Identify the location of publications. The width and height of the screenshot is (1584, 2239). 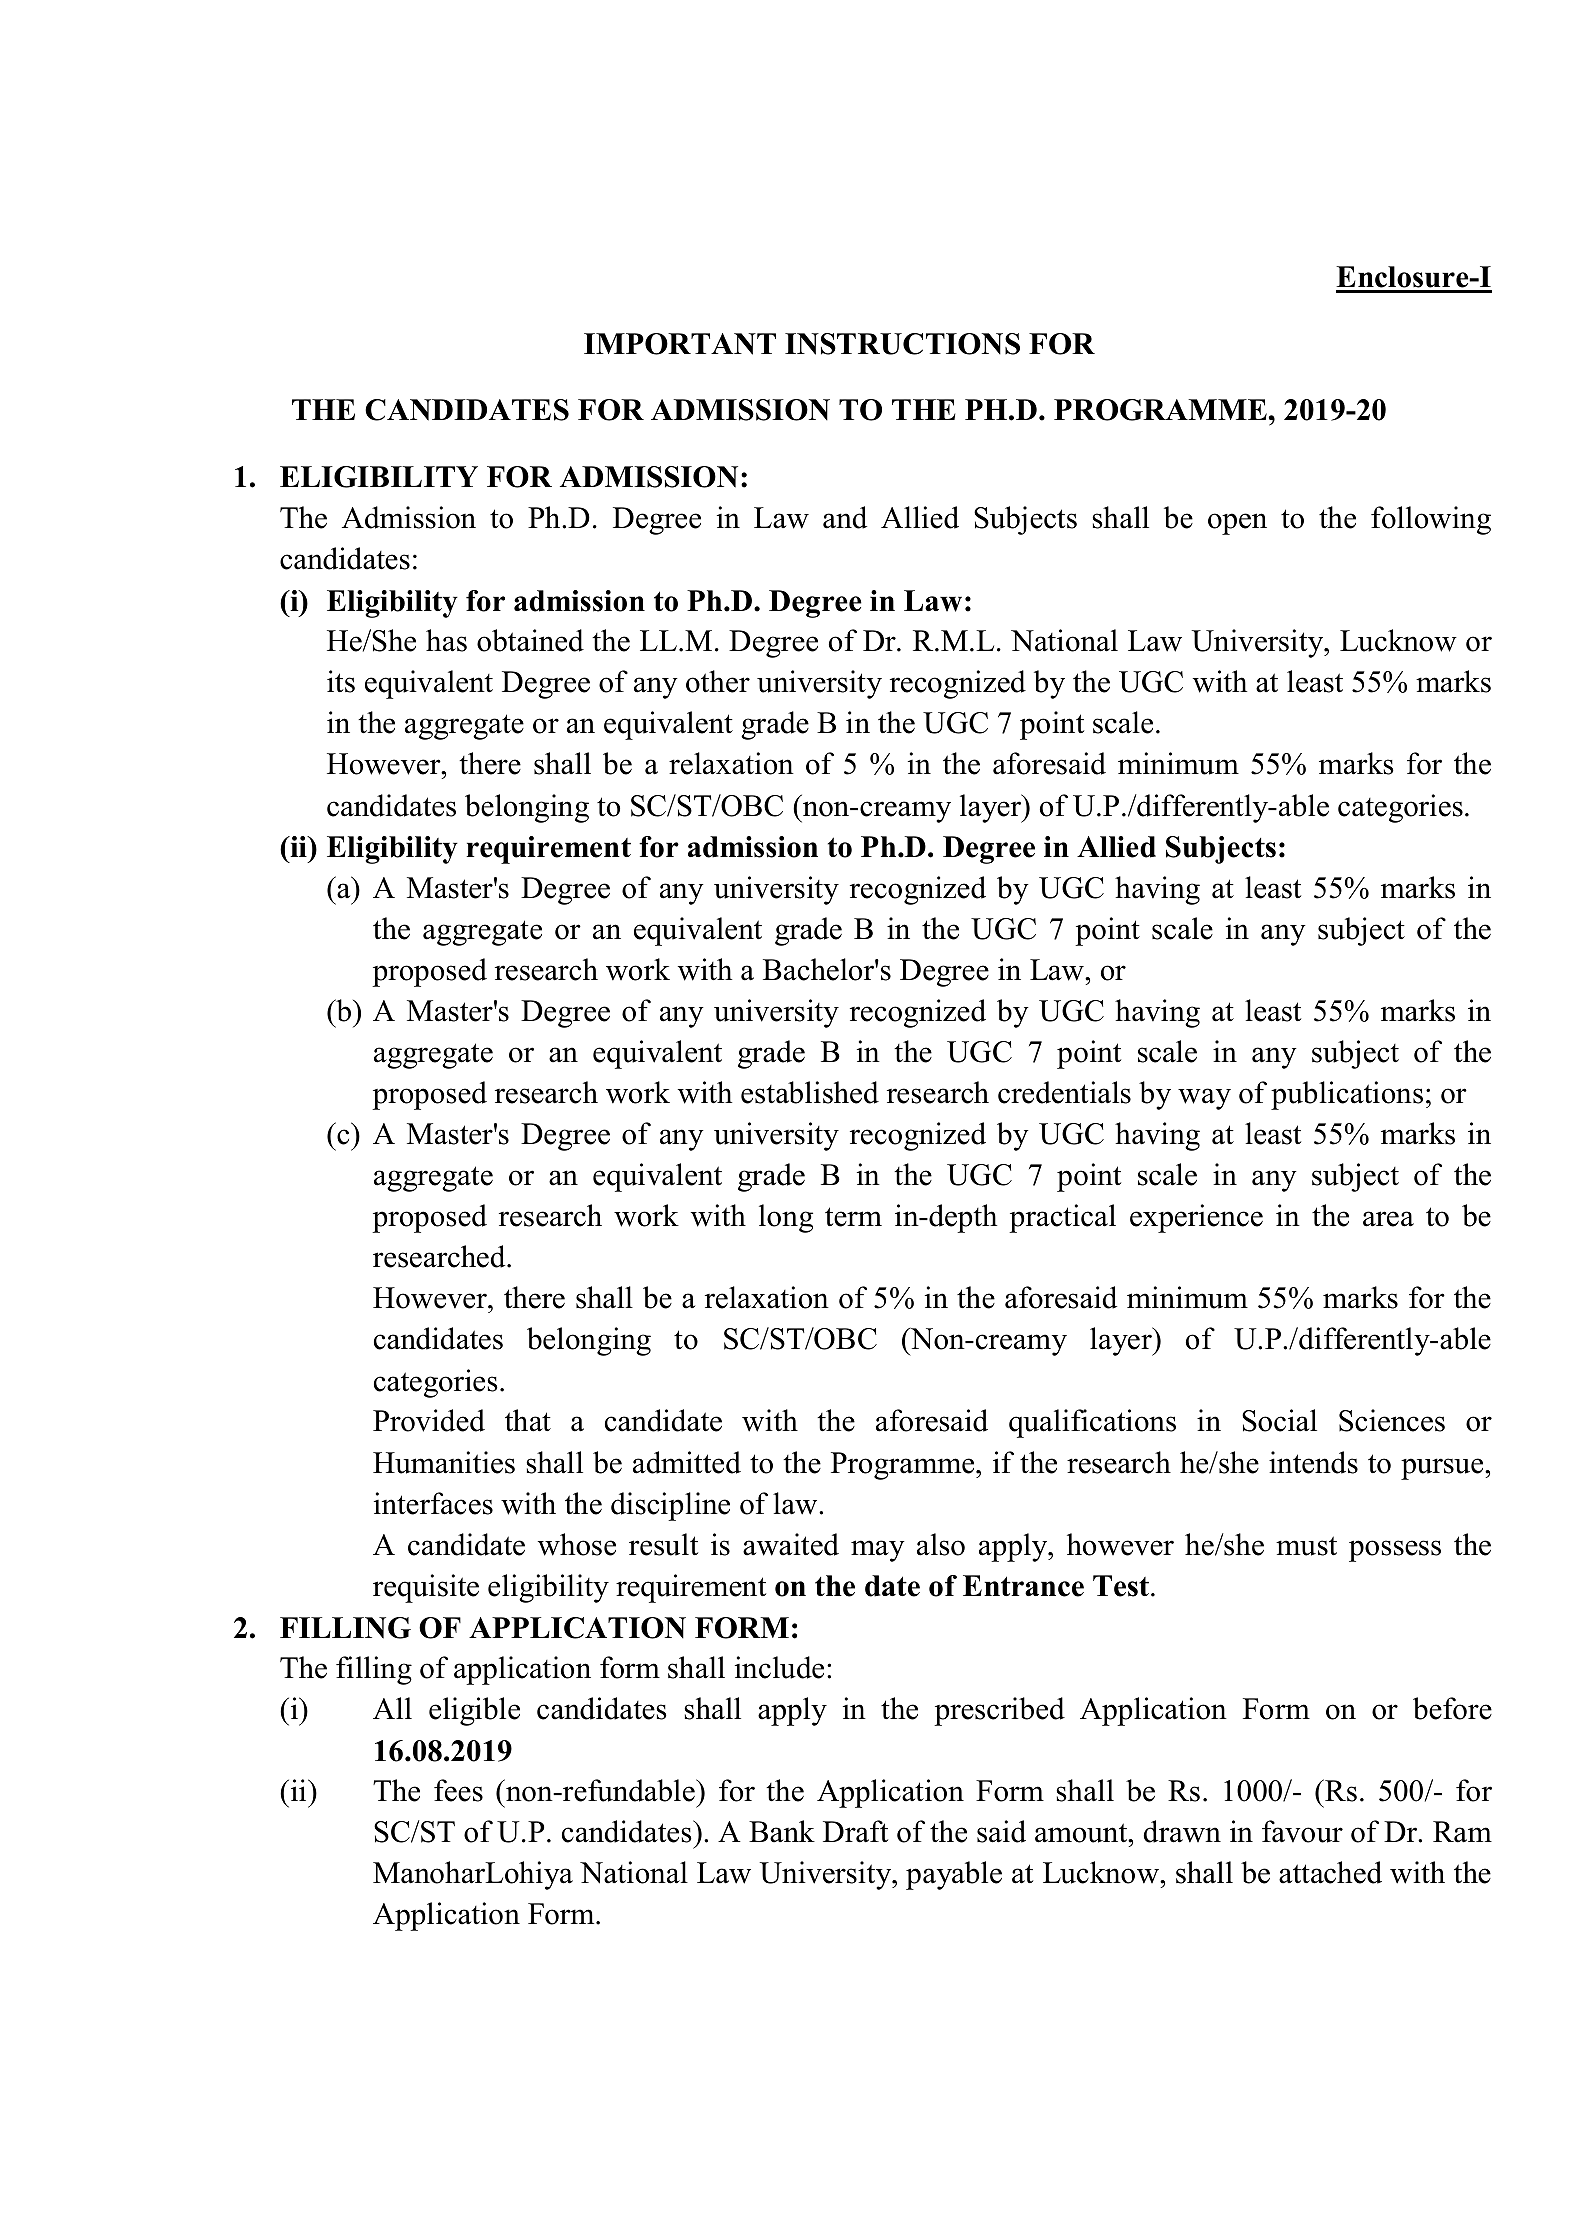
(1347, 1095).
